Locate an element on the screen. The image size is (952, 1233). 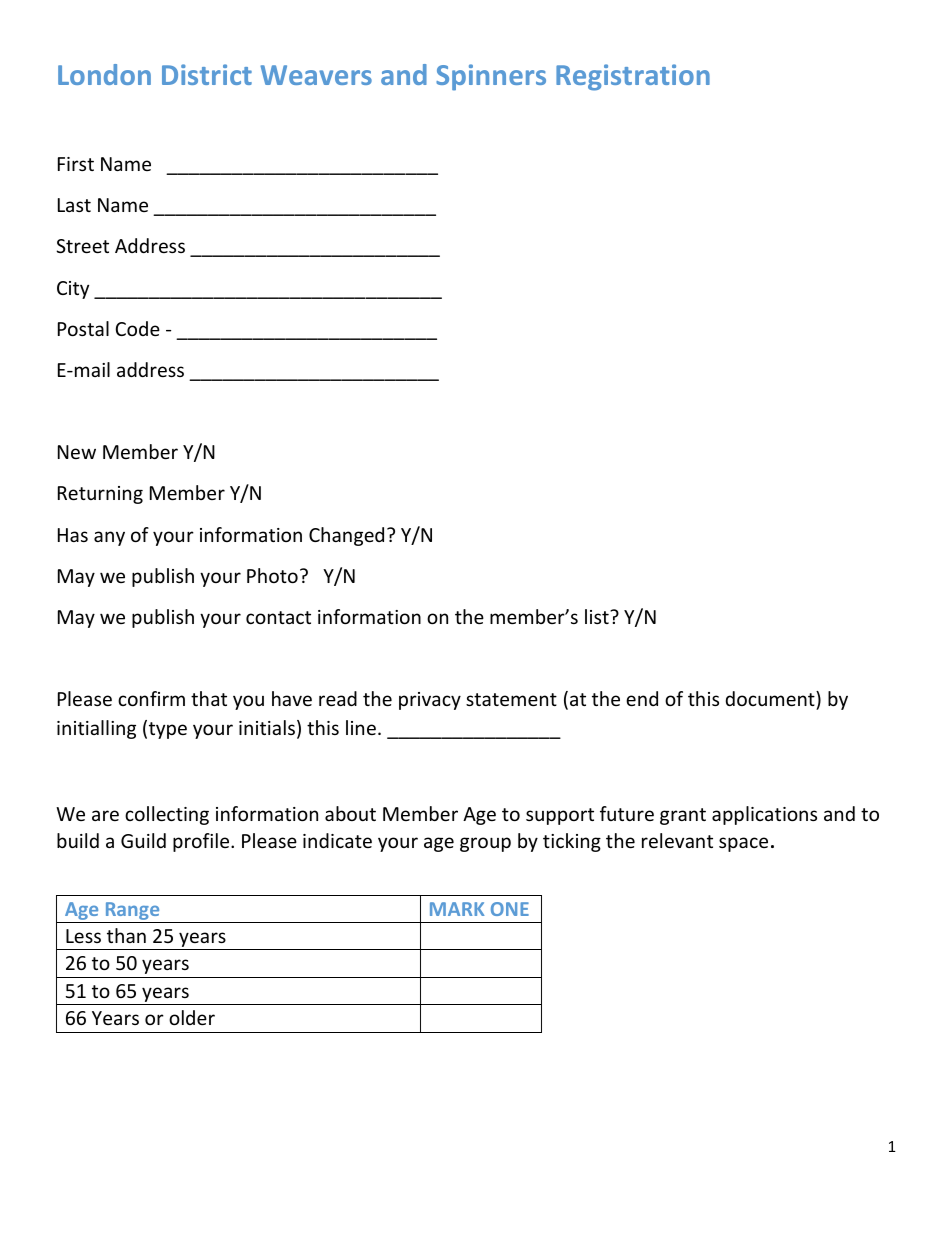
list is located at coordinates (598, 616).
